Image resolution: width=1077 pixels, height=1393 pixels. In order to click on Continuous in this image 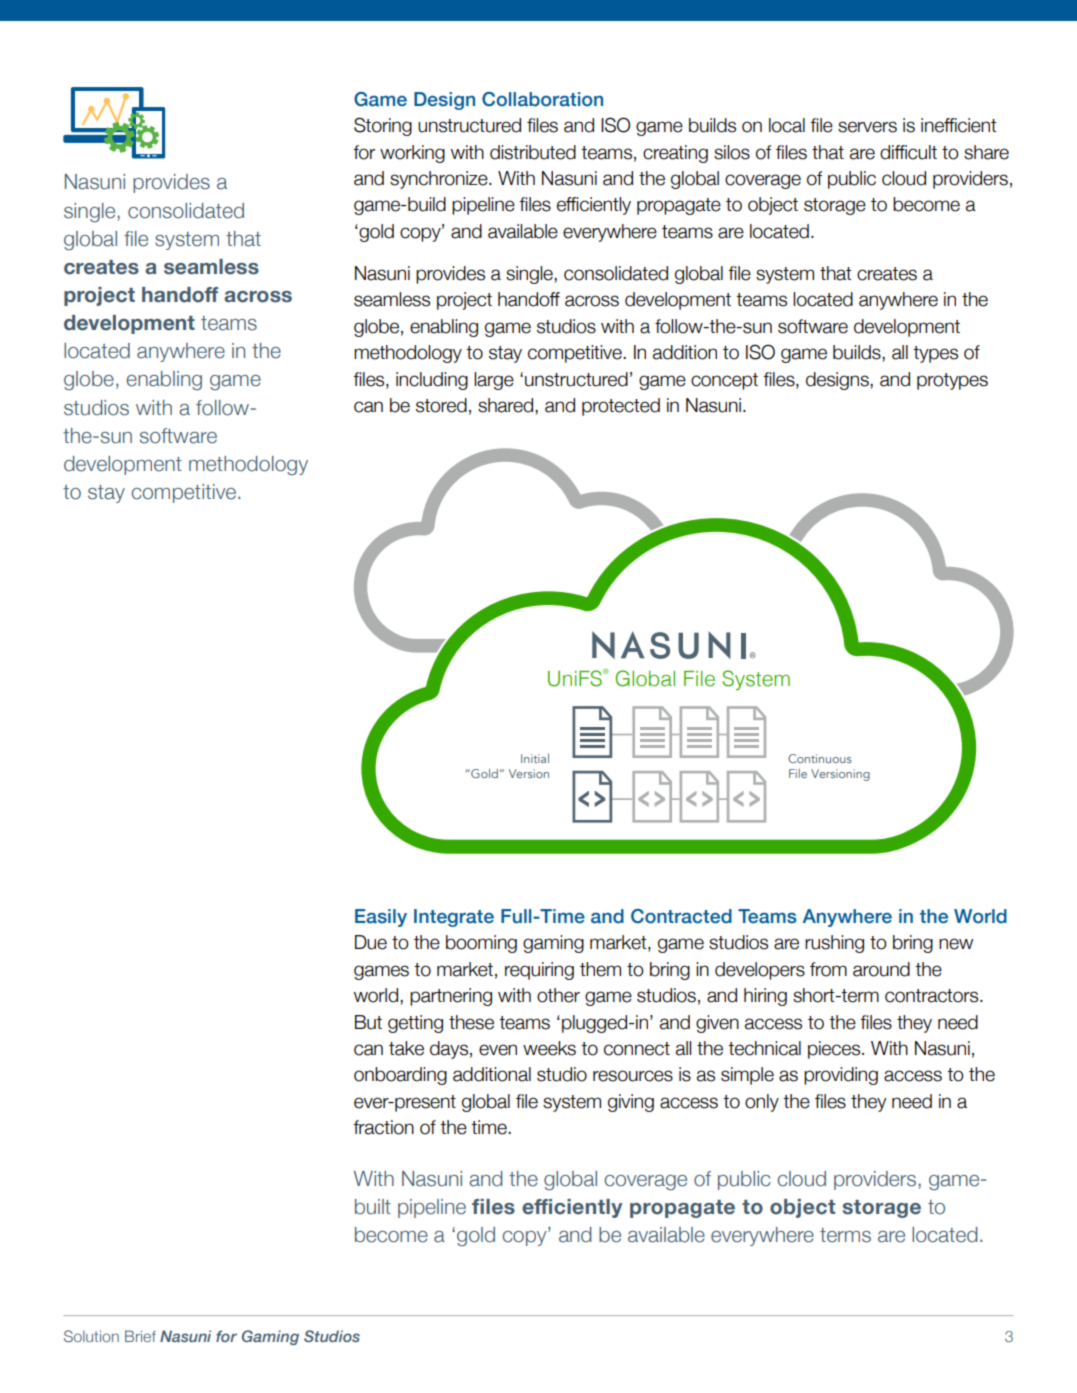, I will do `click(820, 758)`.
